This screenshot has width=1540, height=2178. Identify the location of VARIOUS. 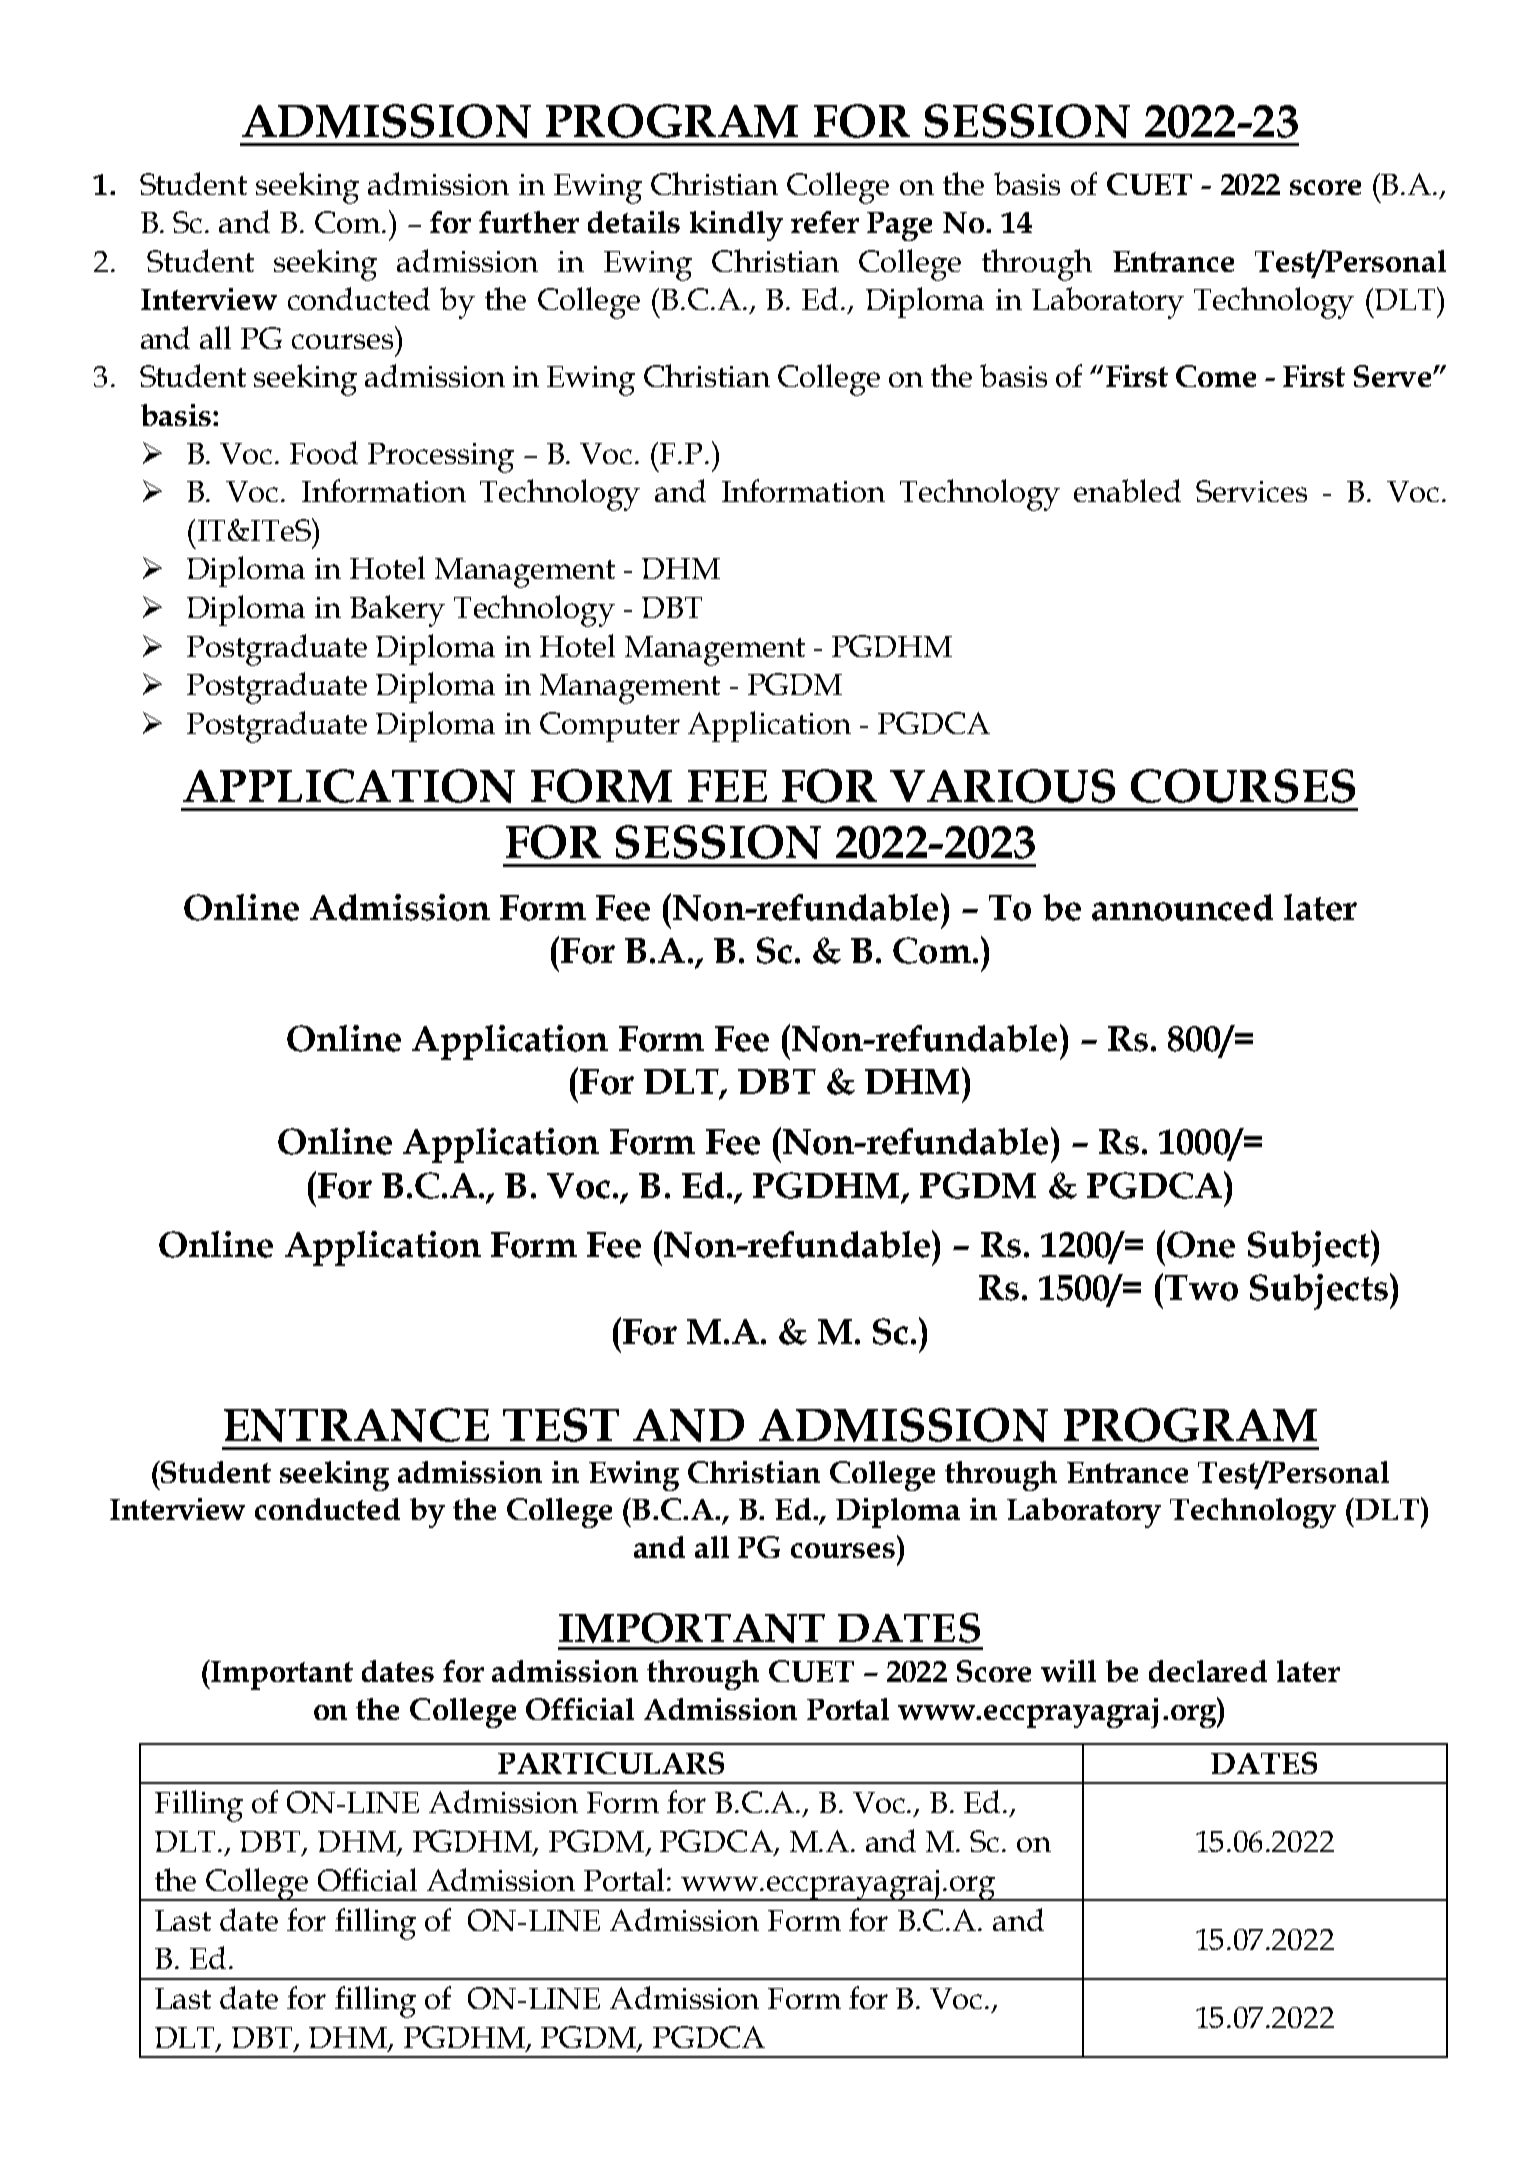
(1002, 786).
